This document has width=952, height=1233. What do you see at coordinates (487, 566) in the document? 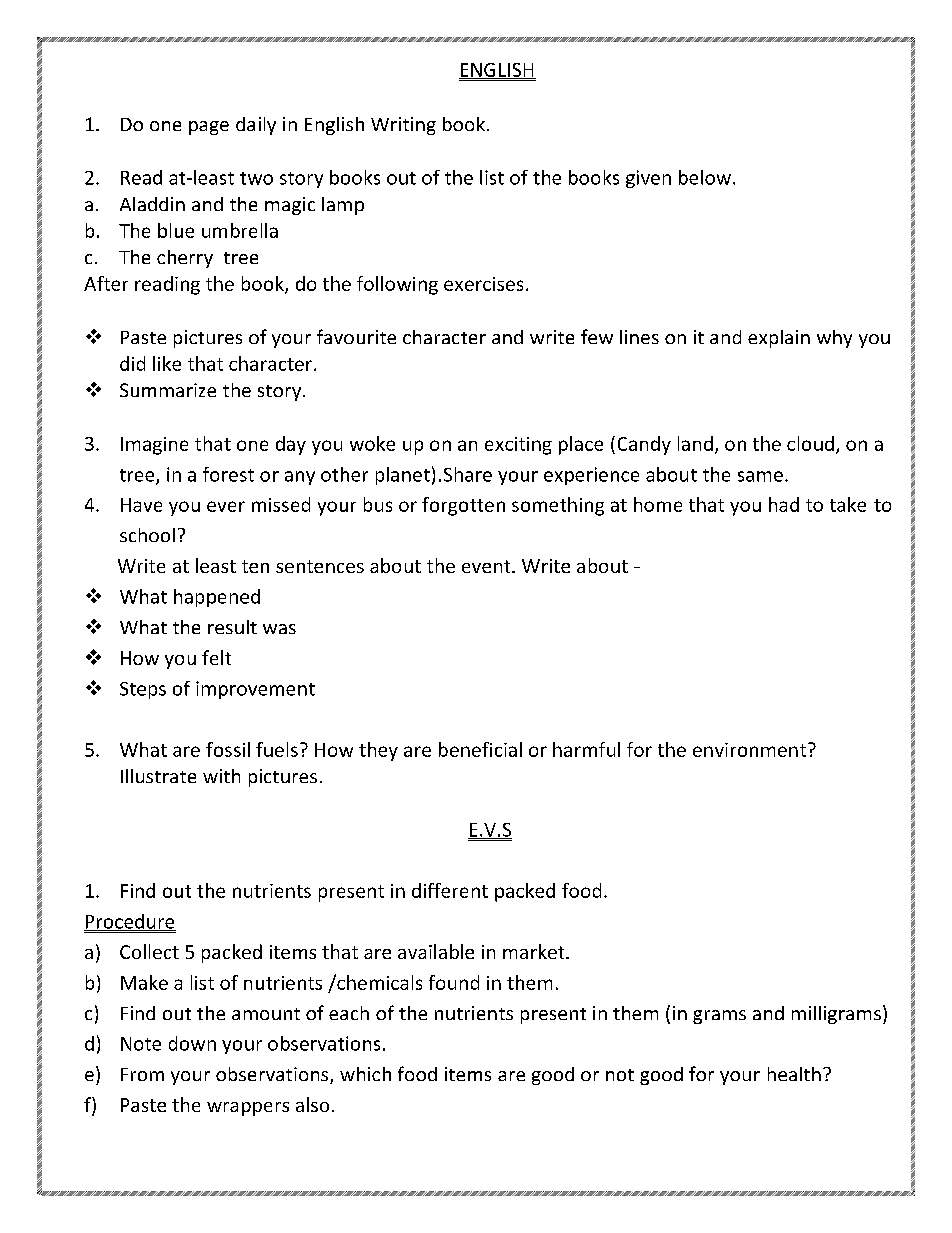
I see `event` at bounding box center [487, 566].
